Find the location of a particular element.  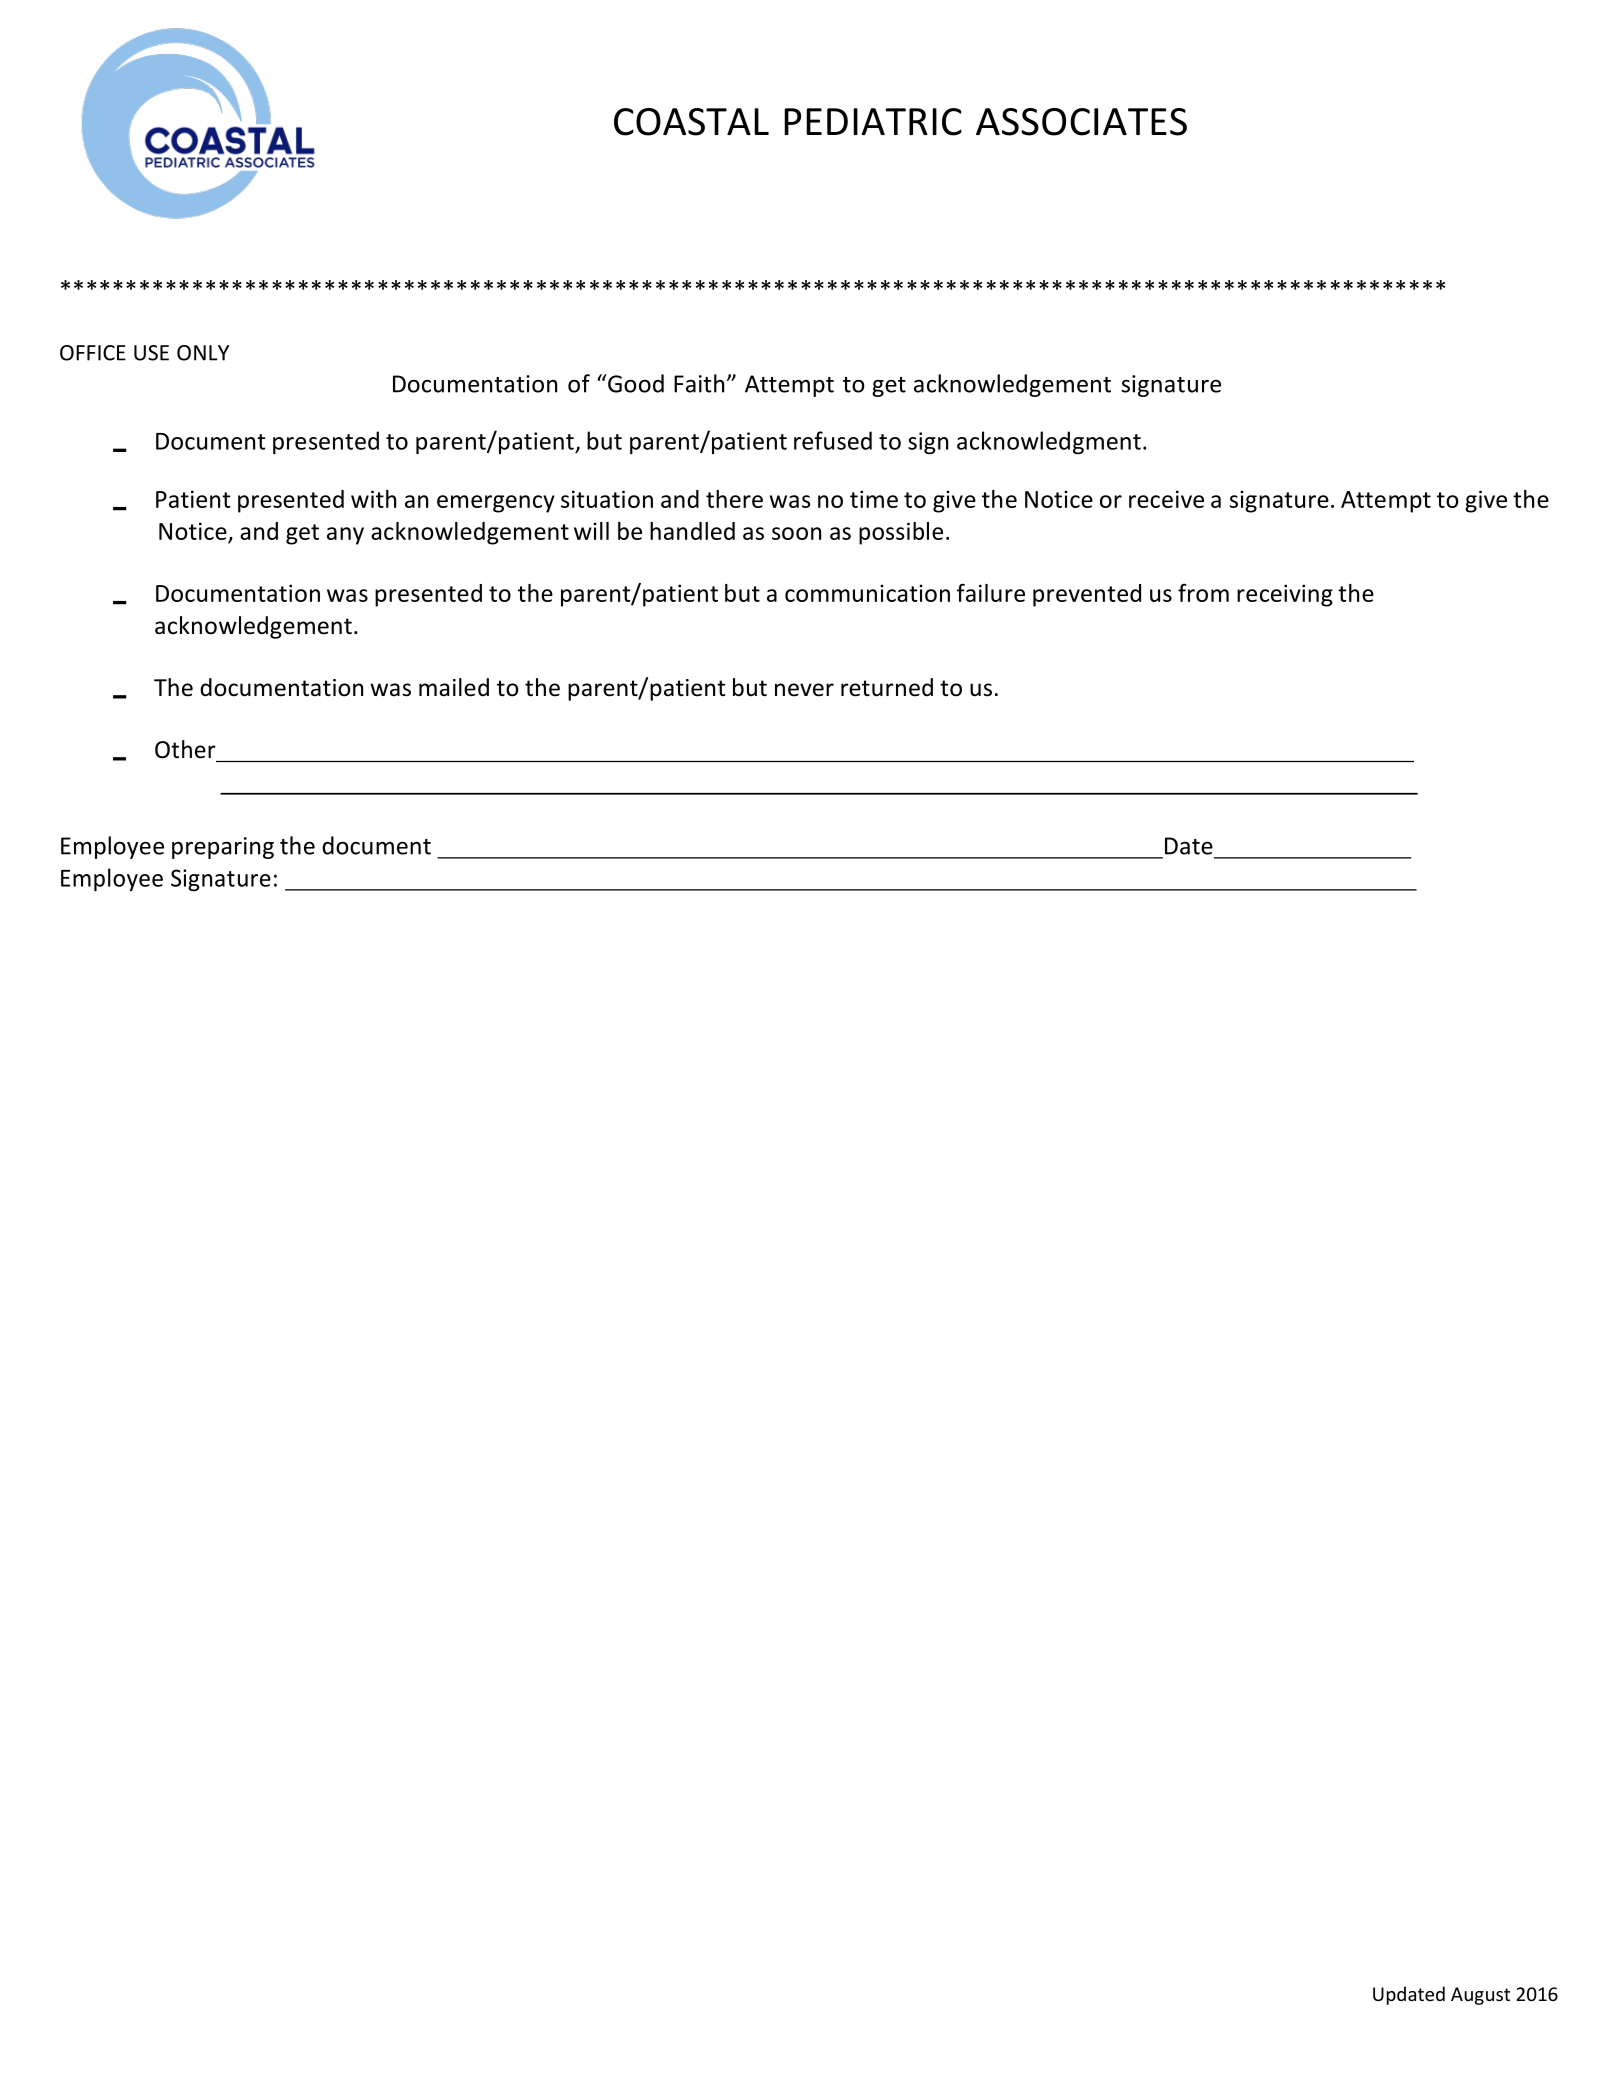

ASSOCIATES is located at coordinates (1081, 122).
